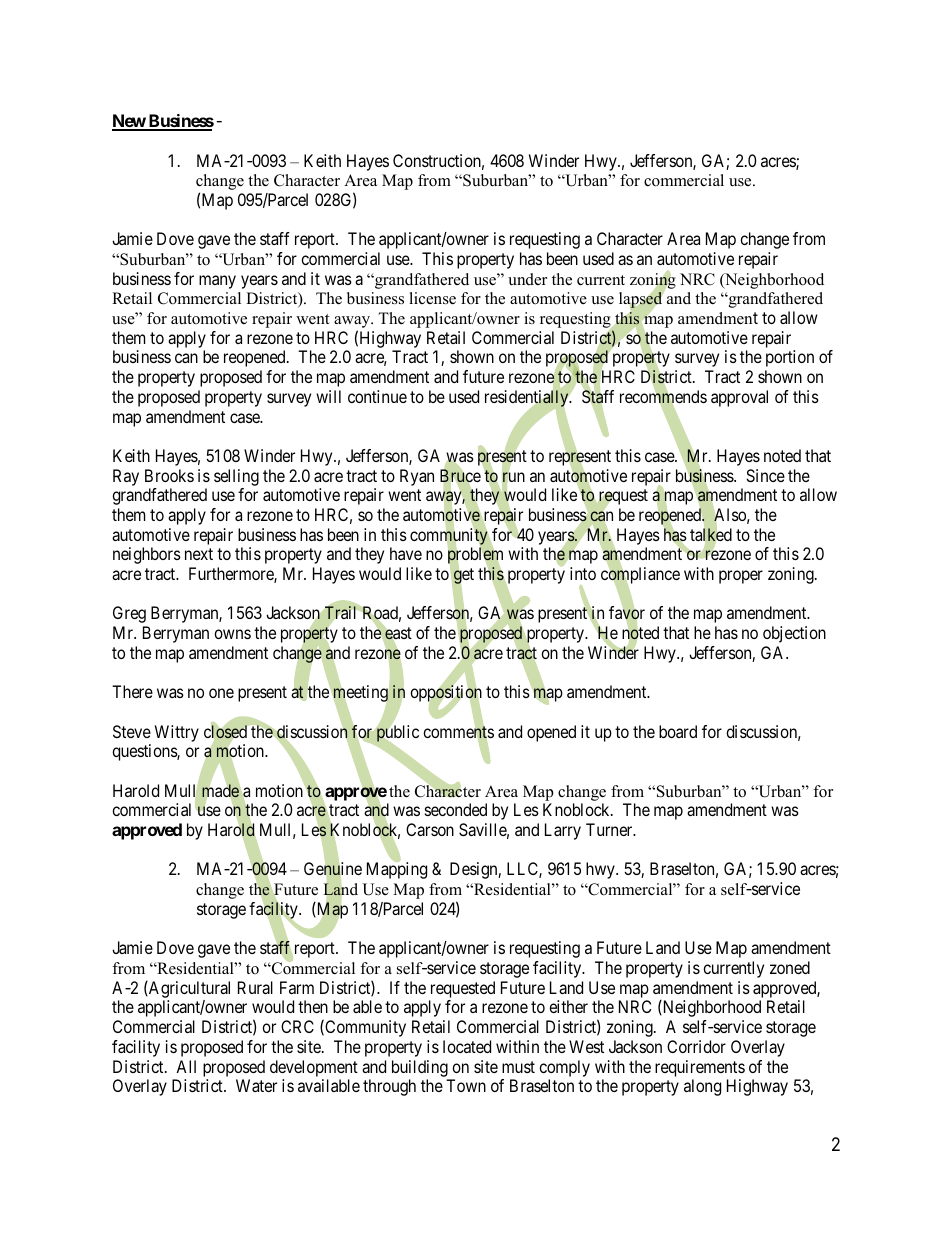 The height and width of the page is (1233, 952). What do you see at coordinates (467, 1046) in the page?
I see `located` at bounding box center [467, 1046].
